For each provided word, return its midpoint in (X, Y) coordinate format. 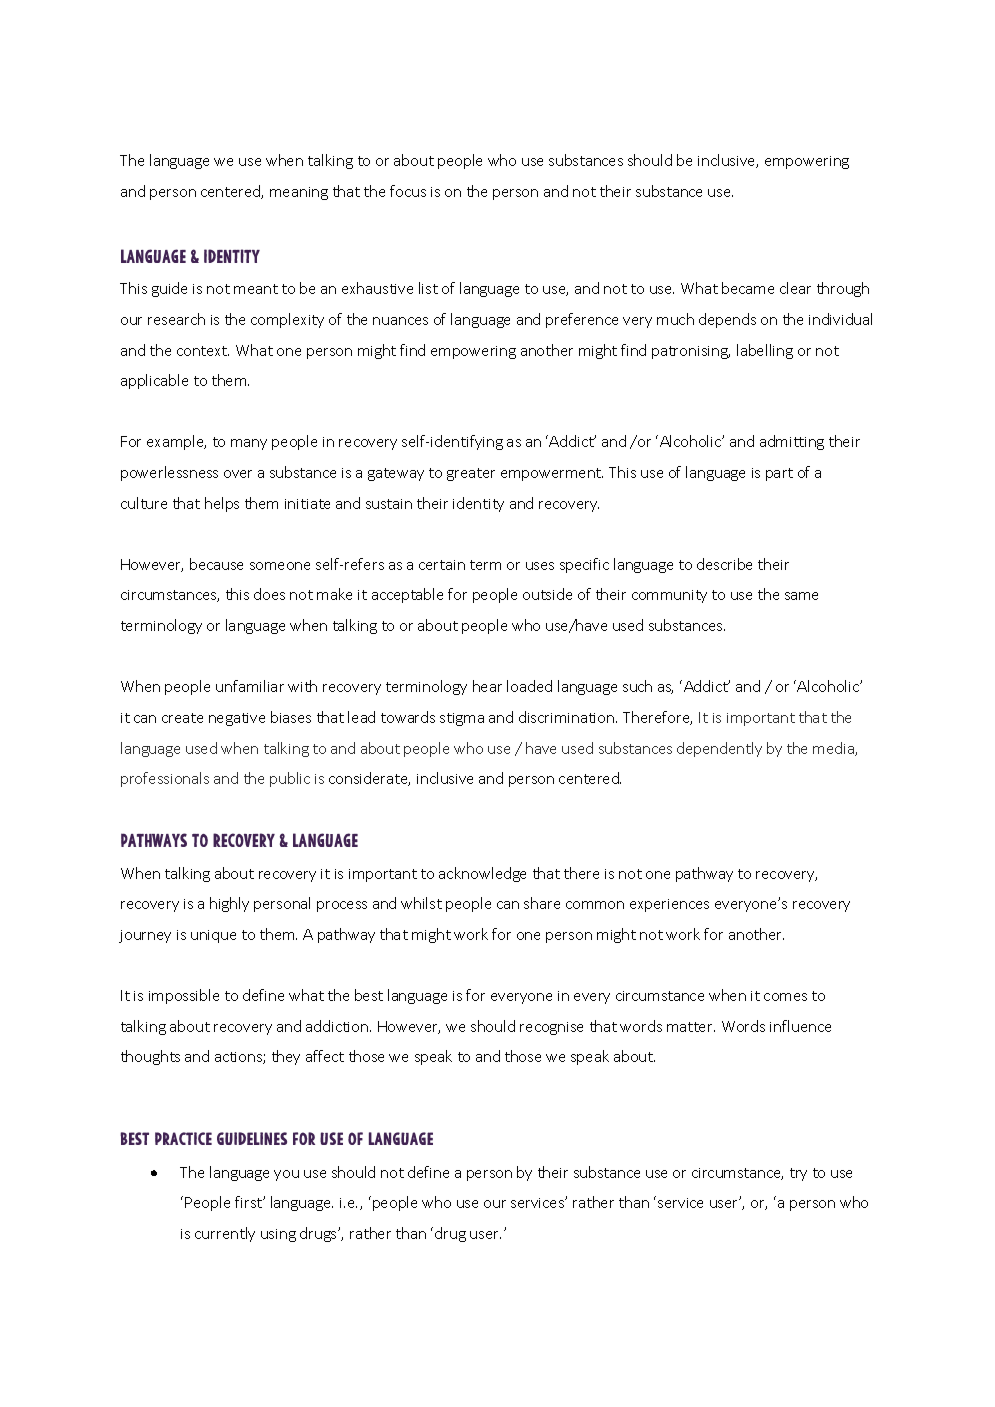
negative (237, 719)
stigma (462, 719)
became (748, 288)
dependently (719, 749)
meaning (299, 193)
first (249, 1202)
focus (408, 191)
